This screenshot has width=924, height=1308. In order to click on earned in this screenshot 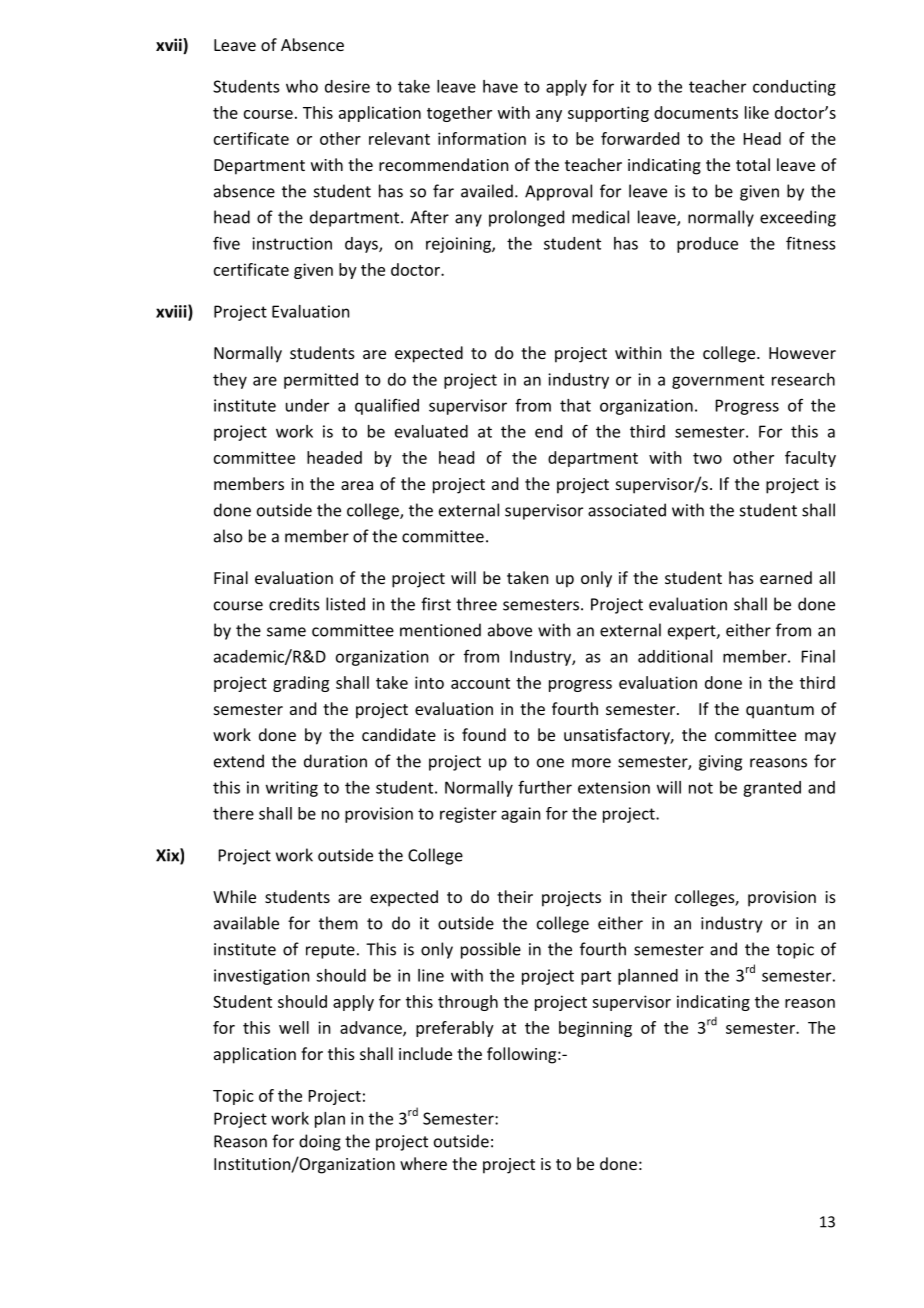, I will do `click(786, 577)`.
